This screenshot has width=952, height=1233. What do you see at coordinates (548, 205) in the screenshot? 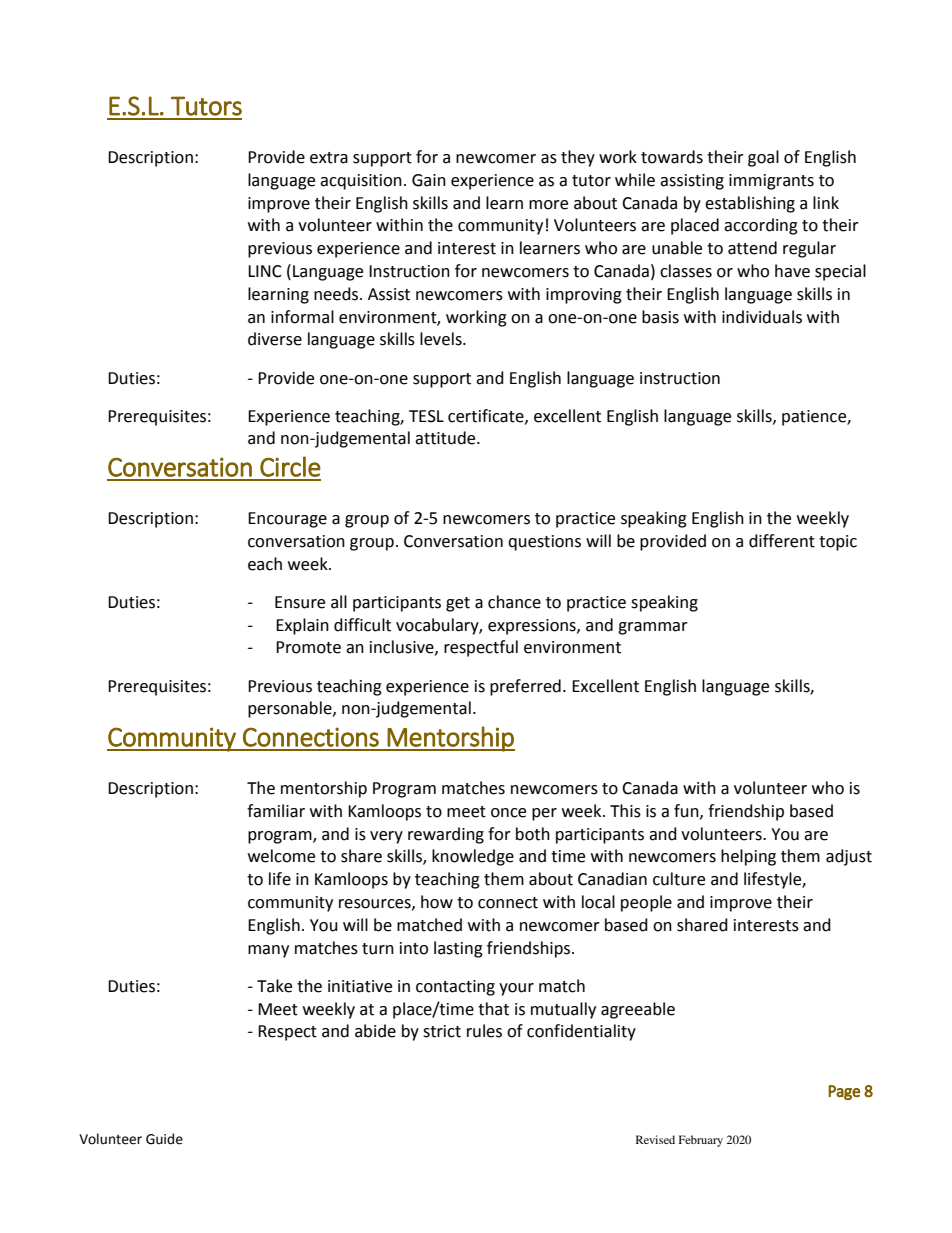
I see `more` at bounding box center [548, 205].
